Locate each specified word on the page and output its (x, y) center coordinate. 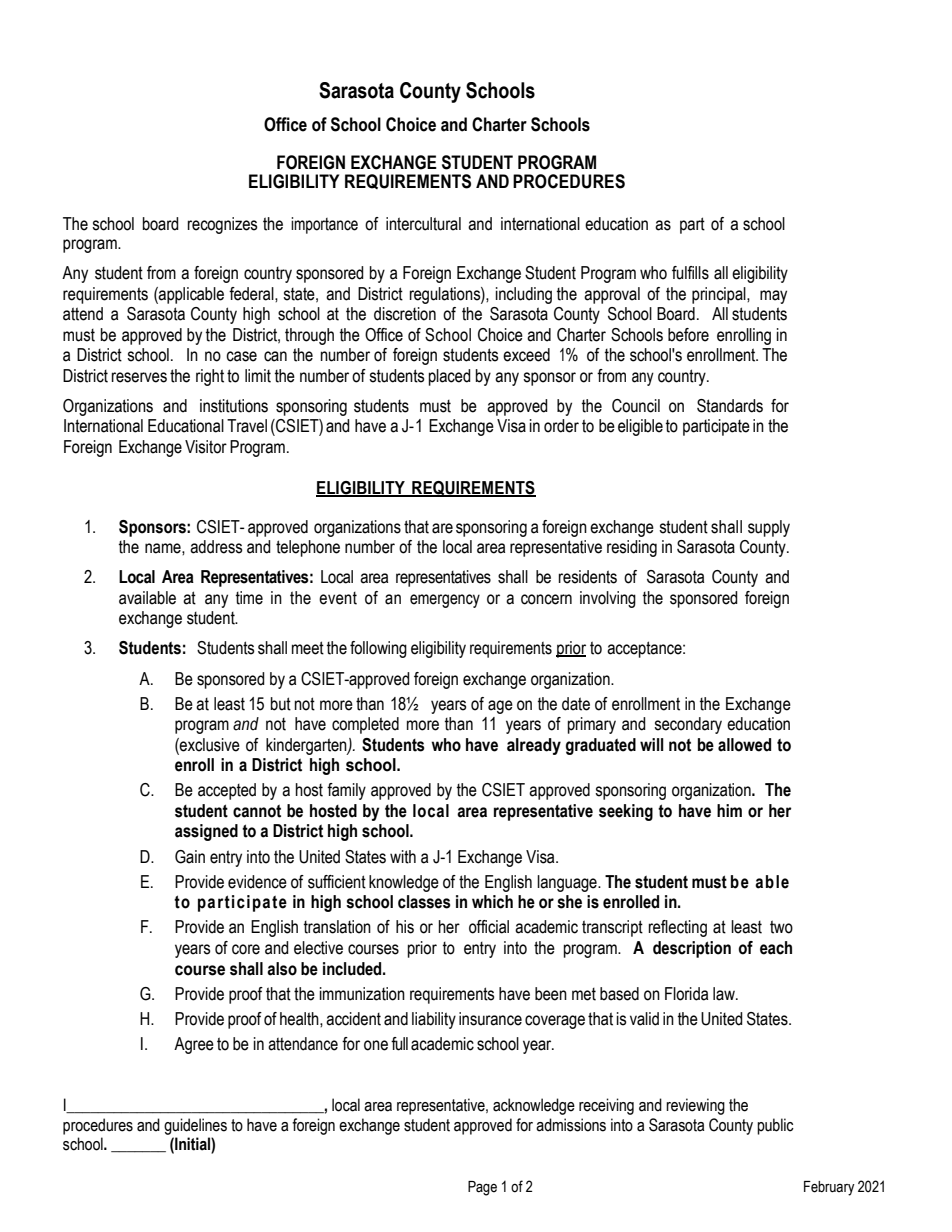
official (489, 927)
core (246, 949)
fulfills (690, 273)
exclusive (209, 745)
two (781, 927)
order (561, 426)
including (524, 295)
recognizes (223, 225)
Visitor (206, 447)
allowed (744, 745)
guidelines (195, 1126)
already (534, 746)
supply (769, 528)
